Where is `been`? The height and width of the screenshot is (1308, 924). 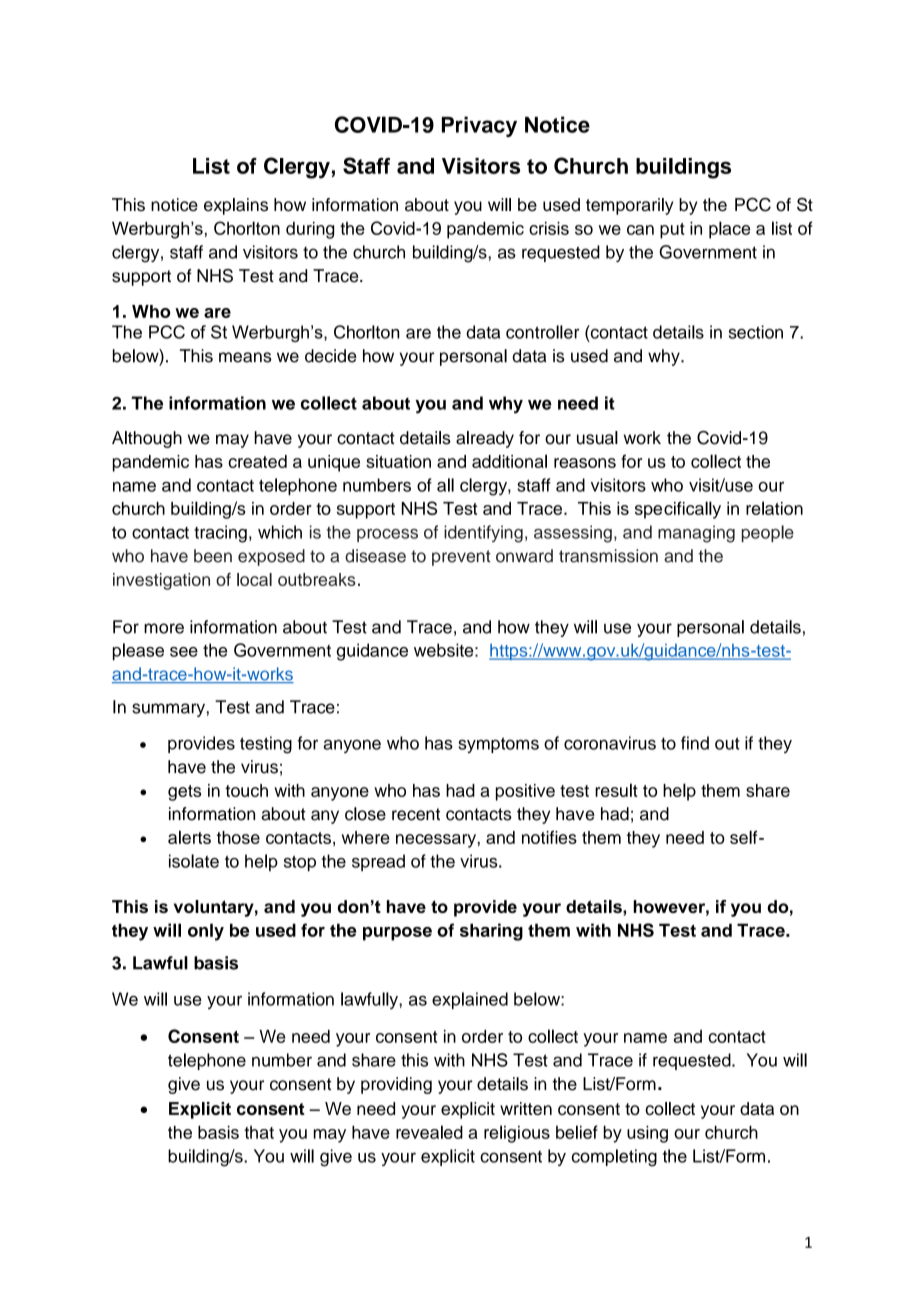 been is located at coordinates (213, 556).
